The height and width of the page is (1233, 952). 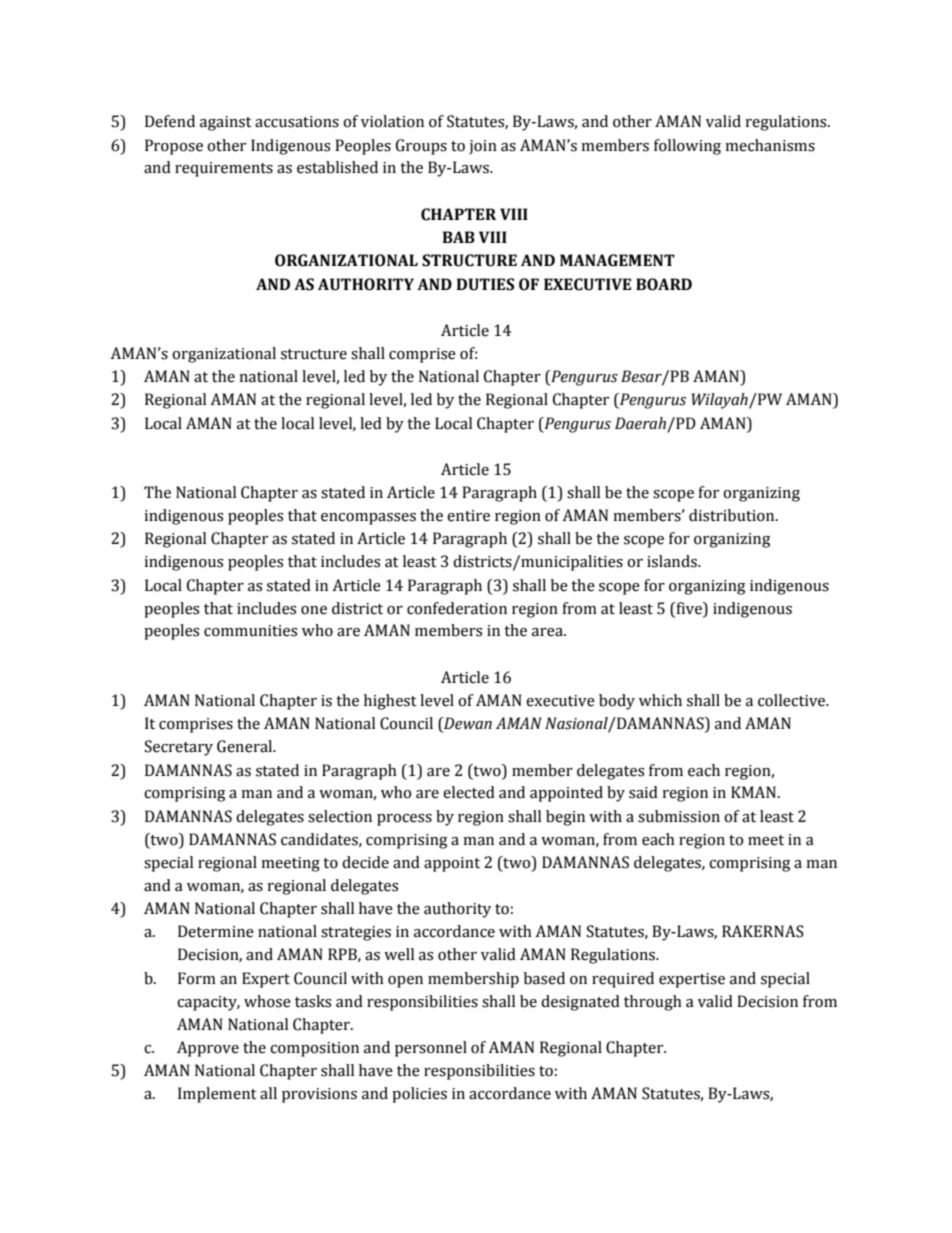 I want to click on communities, so click(x=250, y=631).
